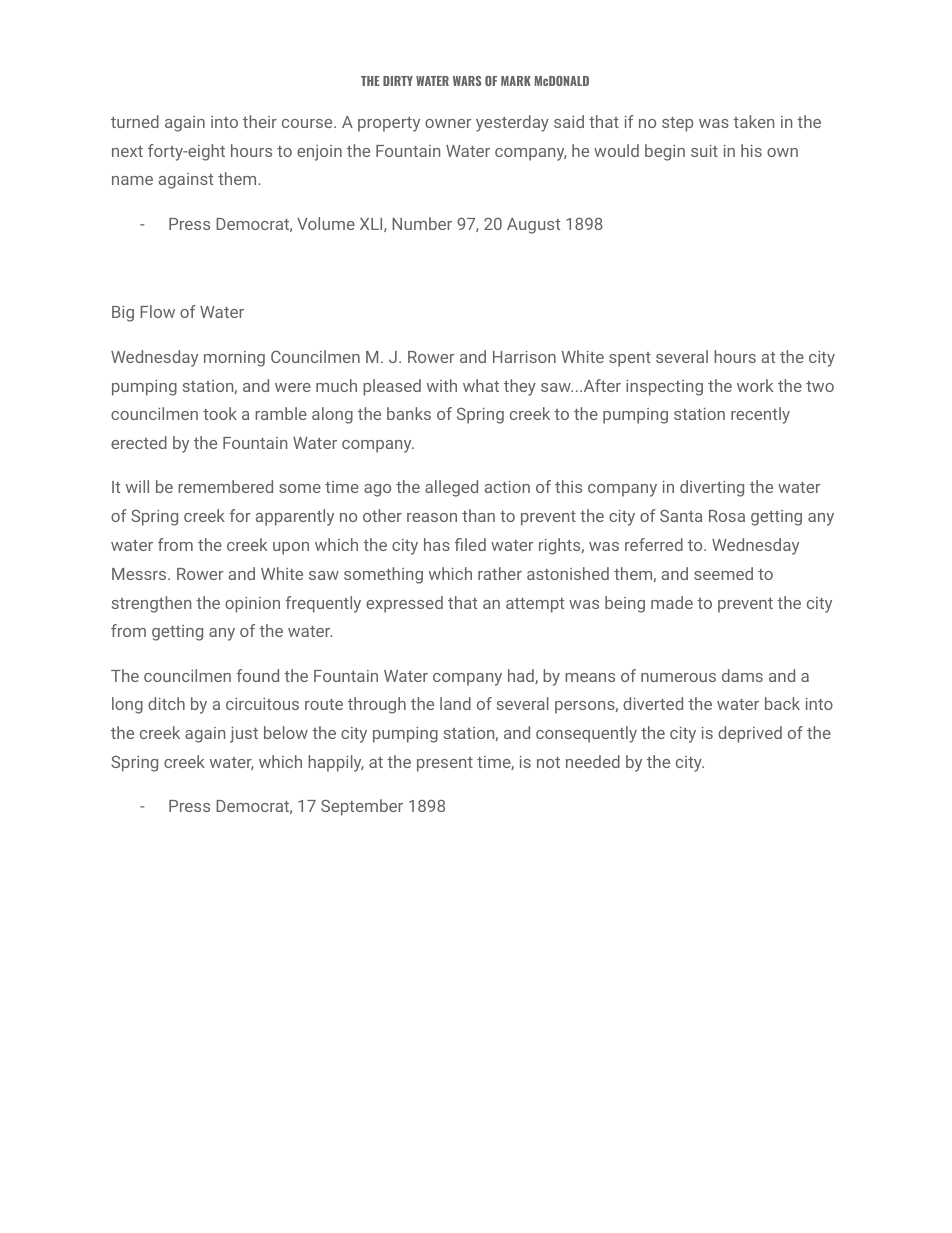 This screenshot has height=1233, width=952. What do you see at coordinates (409, 413) in the screenshot?
I see `banks` at bounding box center [409, 413].
